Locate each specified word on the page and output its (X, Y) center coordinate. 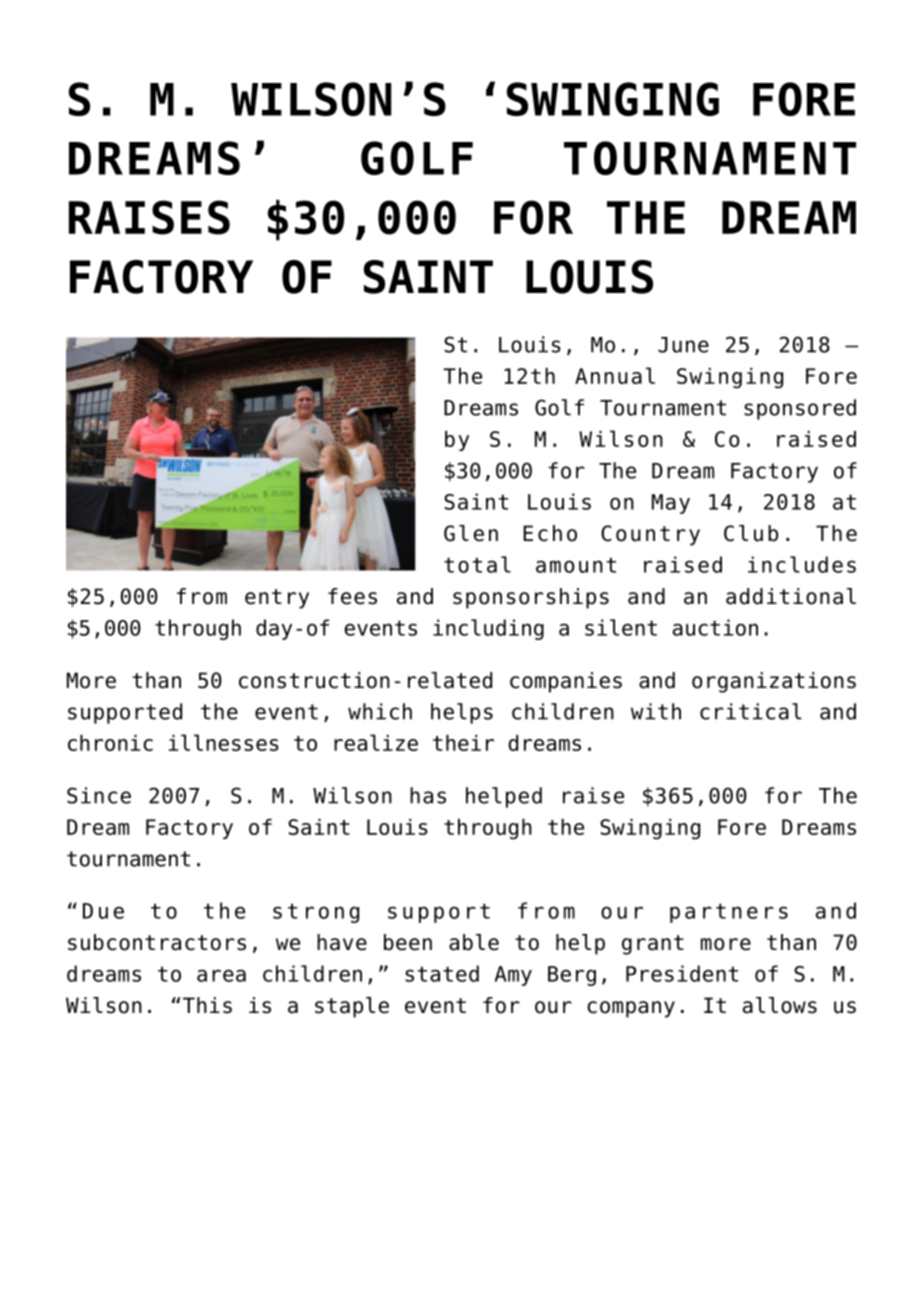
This (207, 1005)
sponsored (800, 409)
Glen (471, 533)
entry (277, 599)
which (380, 711)
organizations (774, 682)
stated (442, 973)
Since (99, 795)
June (683, 345)
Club (751, 533)
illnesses (224, 742)
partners (729, 913)
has (428, 795)
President (682, 973)
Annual (615, 375)
